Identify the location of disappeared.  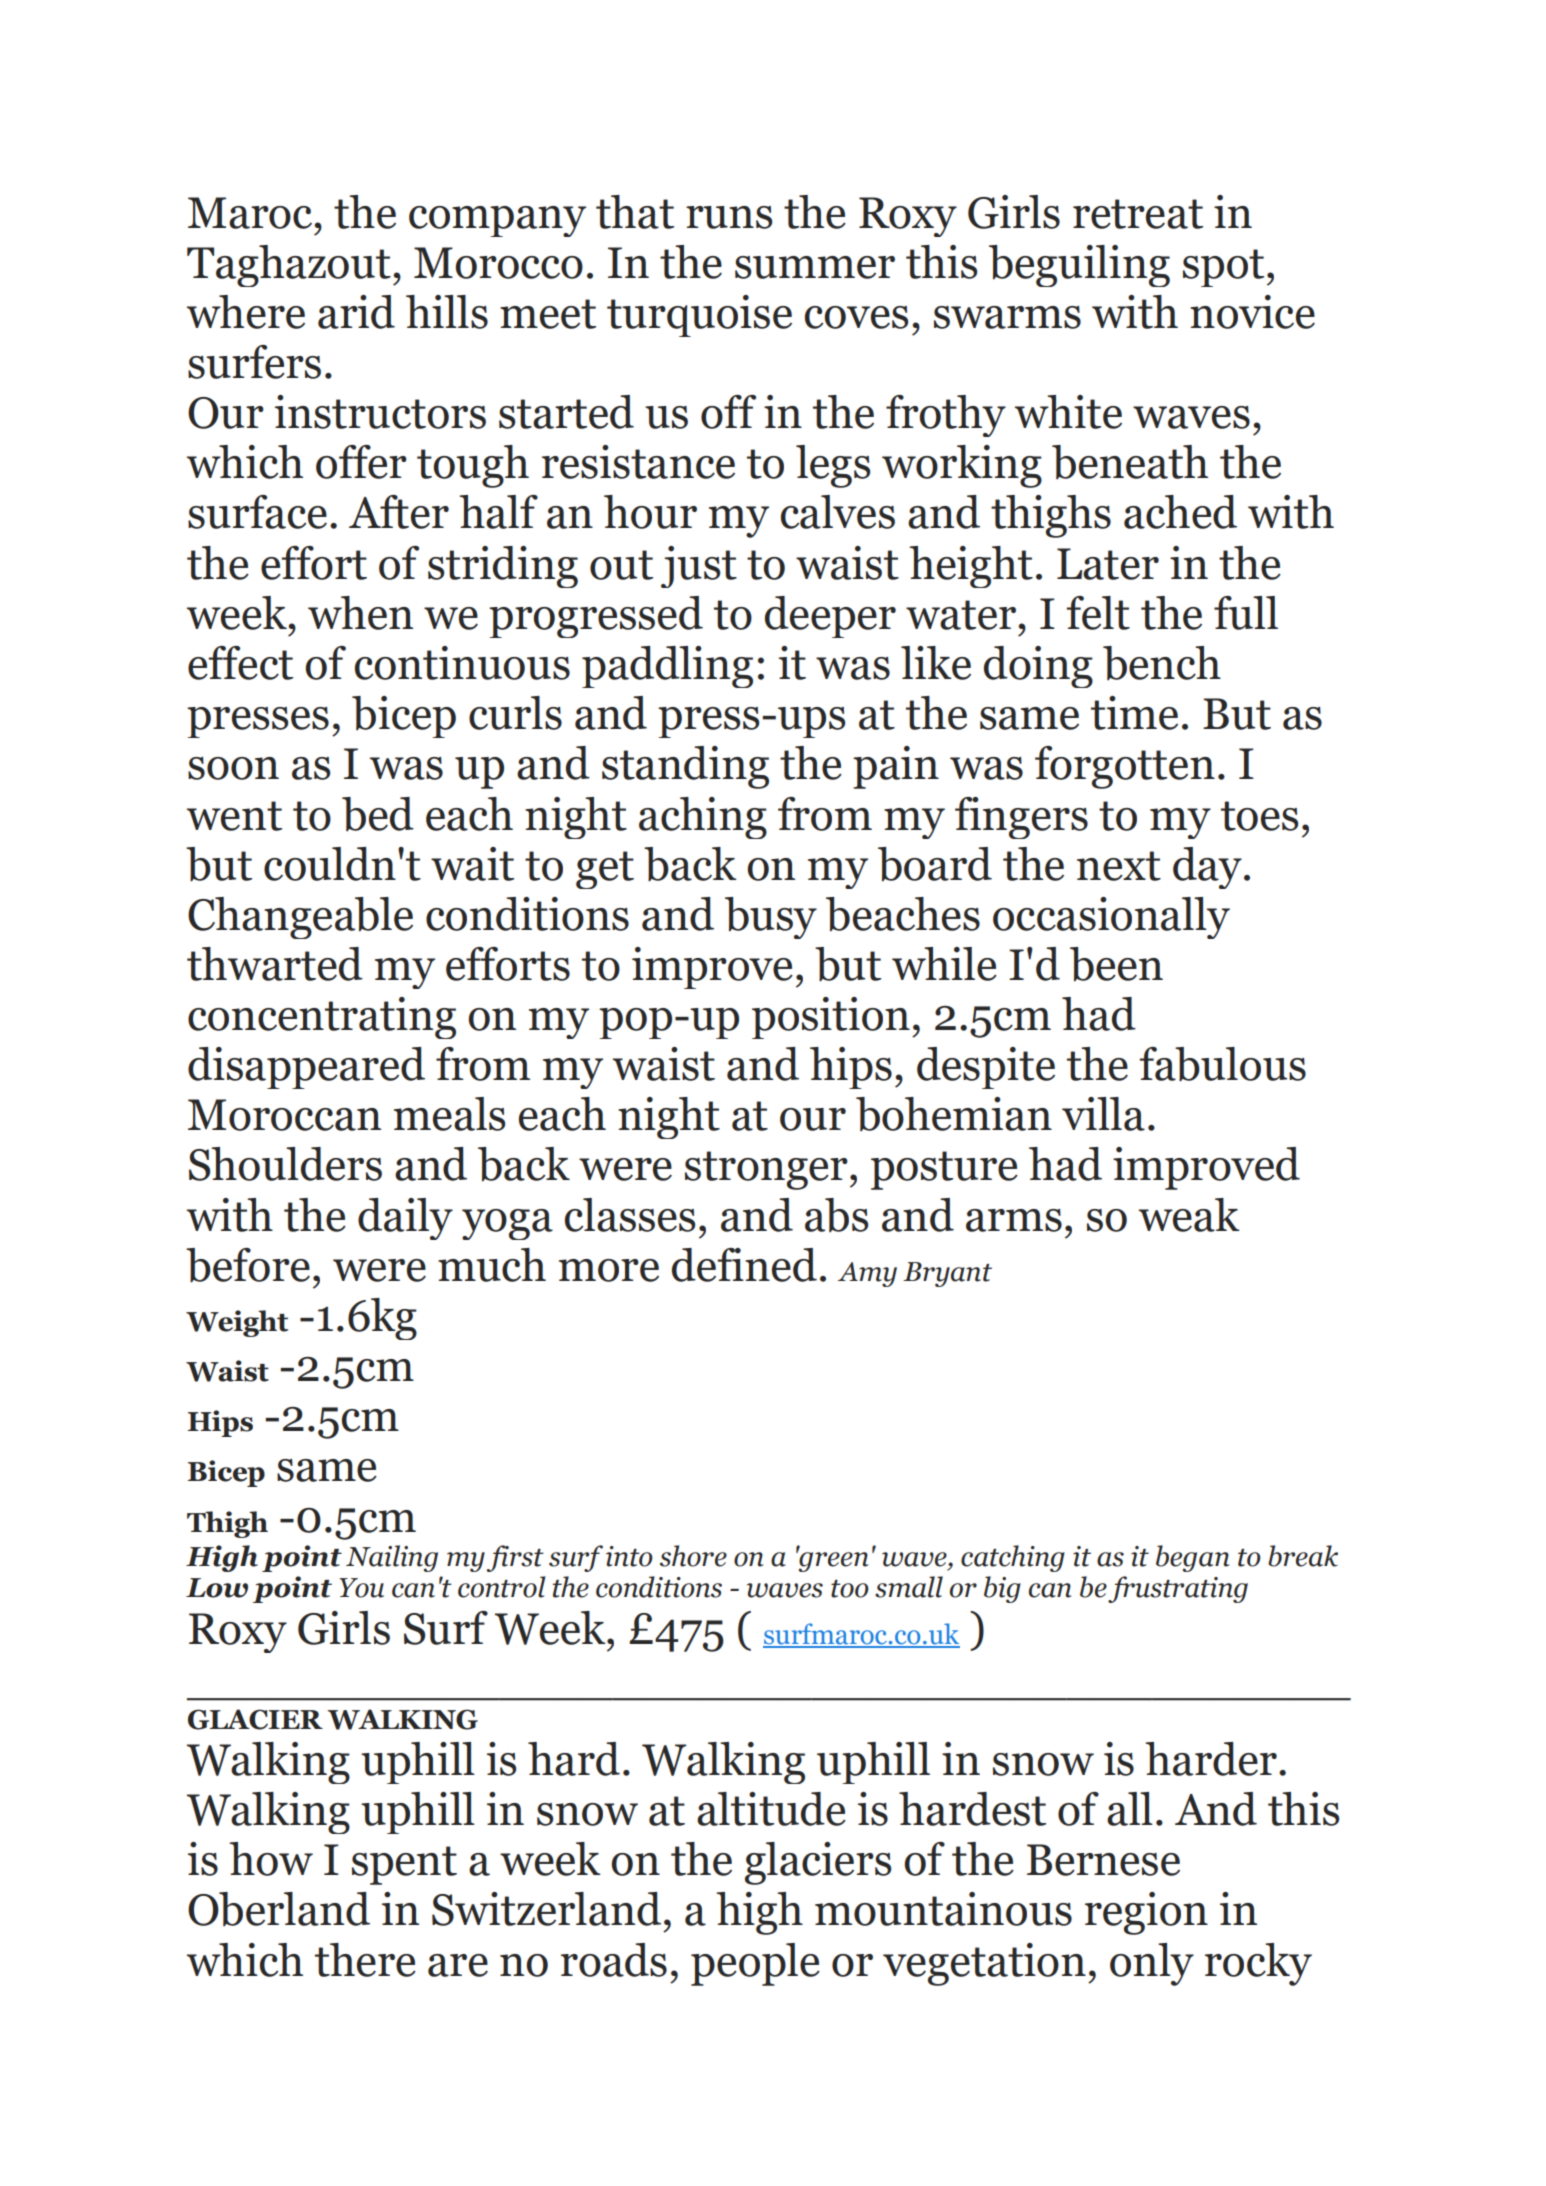
(306, 1068).
